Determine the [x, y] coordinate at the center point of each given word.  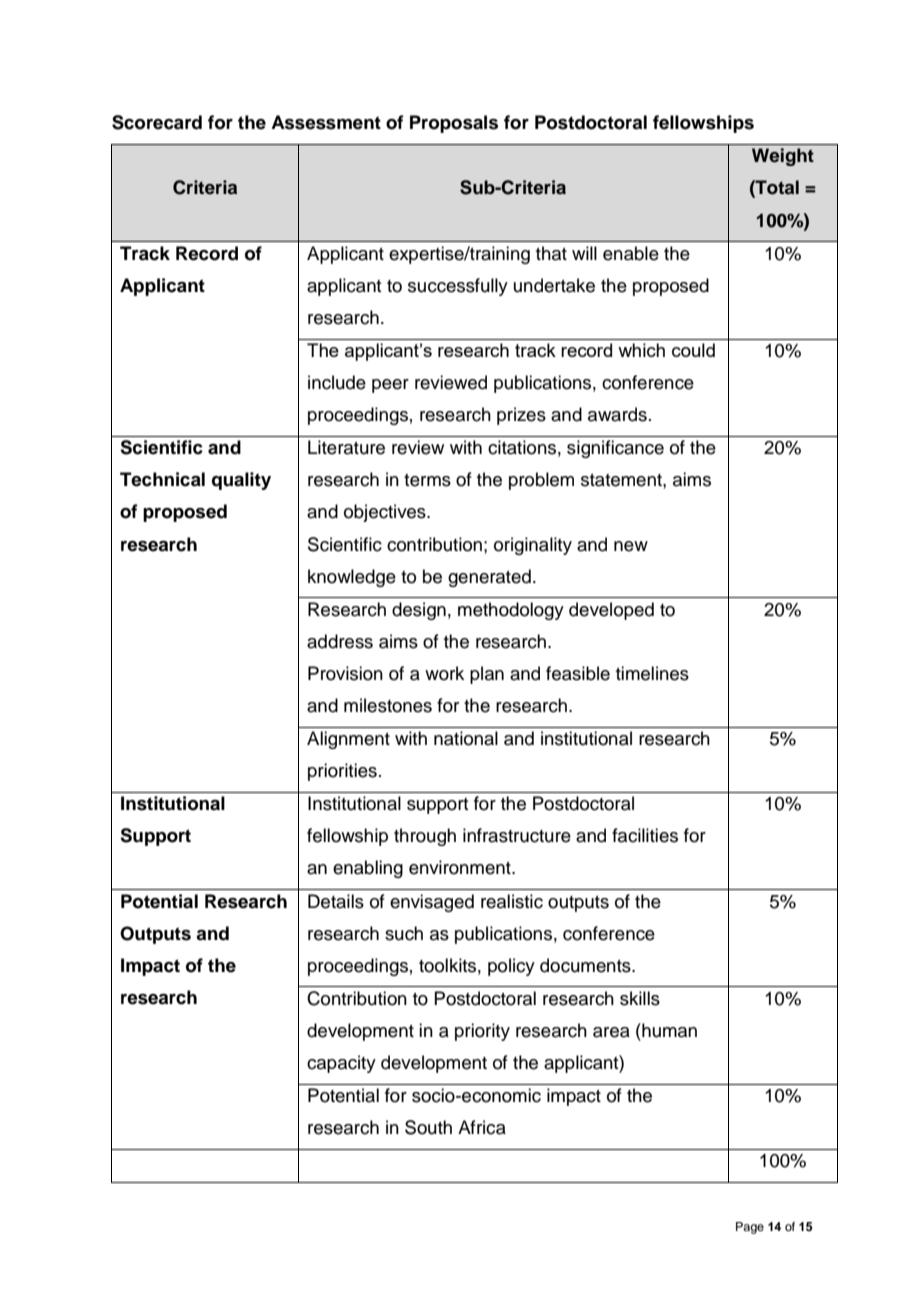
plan [487, 675]
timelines [652, 673]
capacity [341, 1064]
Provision [345, 673]
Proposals [454, 124]
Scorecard [157, 122]
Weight [783, 157]
